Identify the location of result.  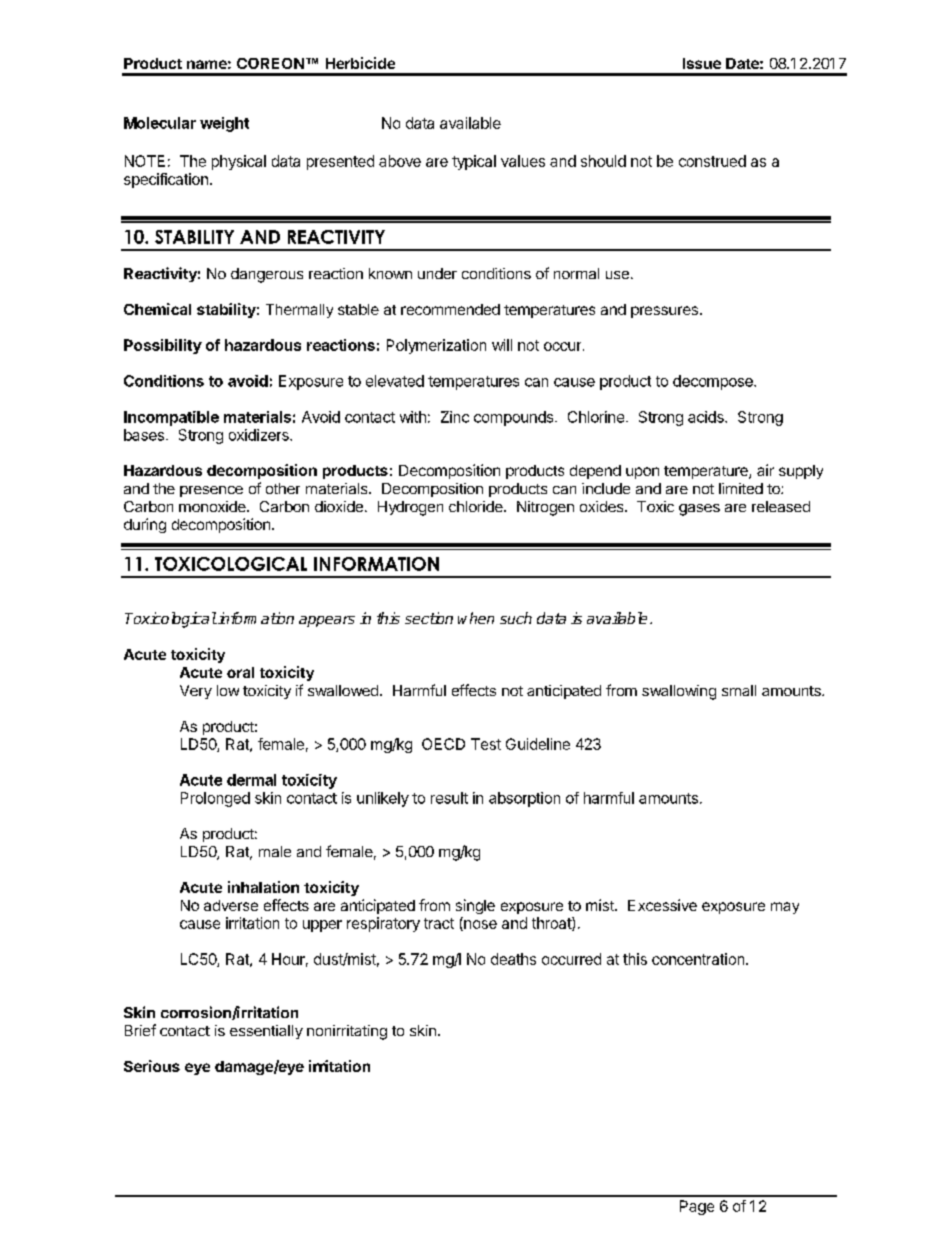
(449, 798).
